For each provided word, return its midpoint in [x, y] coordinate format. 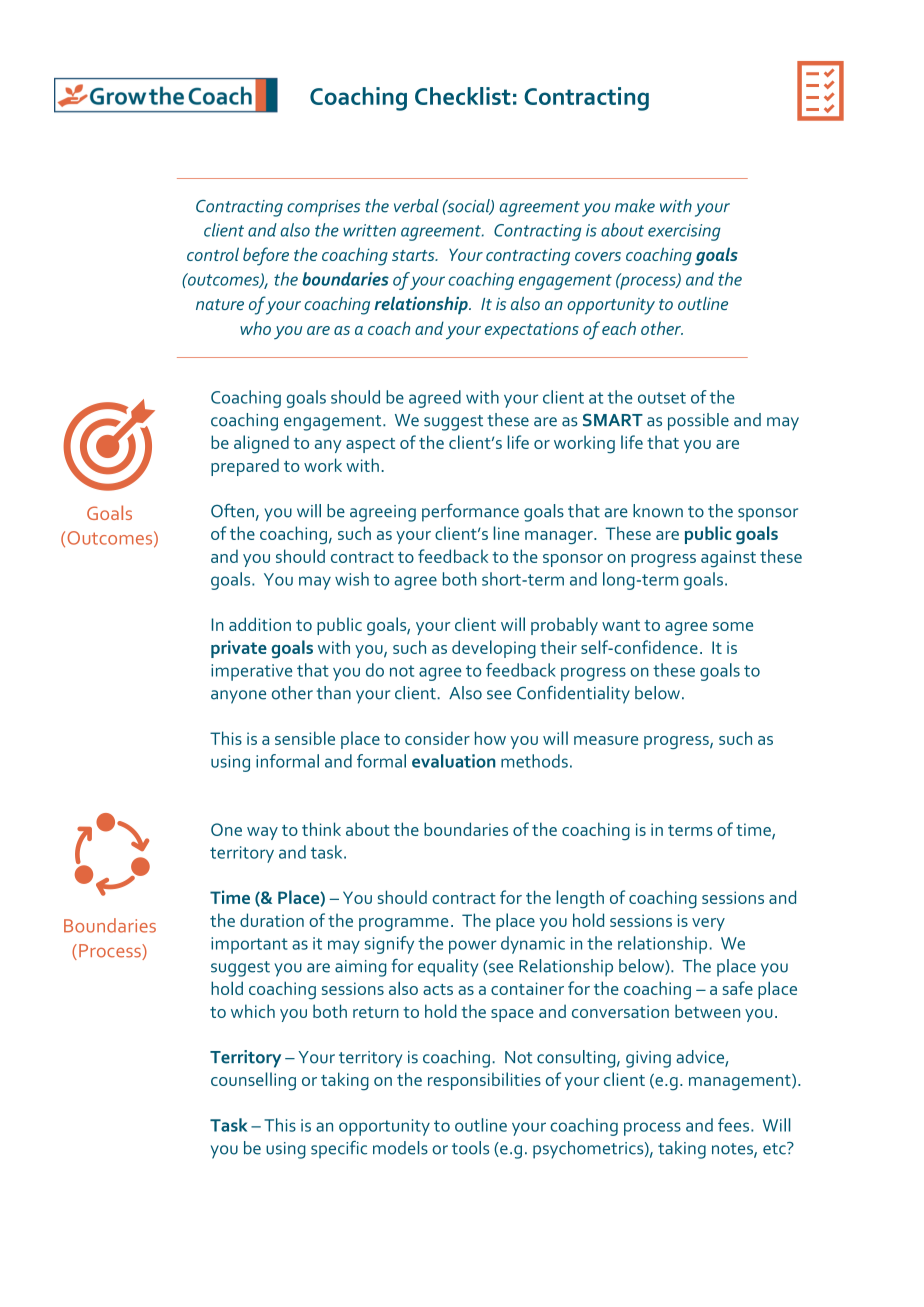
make [635, 206]
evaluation [454, 761]
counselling [253, 1081]
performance [470, 513]
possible [698, 422]
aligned [261, 444]
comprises [323, 208]
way [262, 833]
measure [606, 740]
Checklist [463, 96]
